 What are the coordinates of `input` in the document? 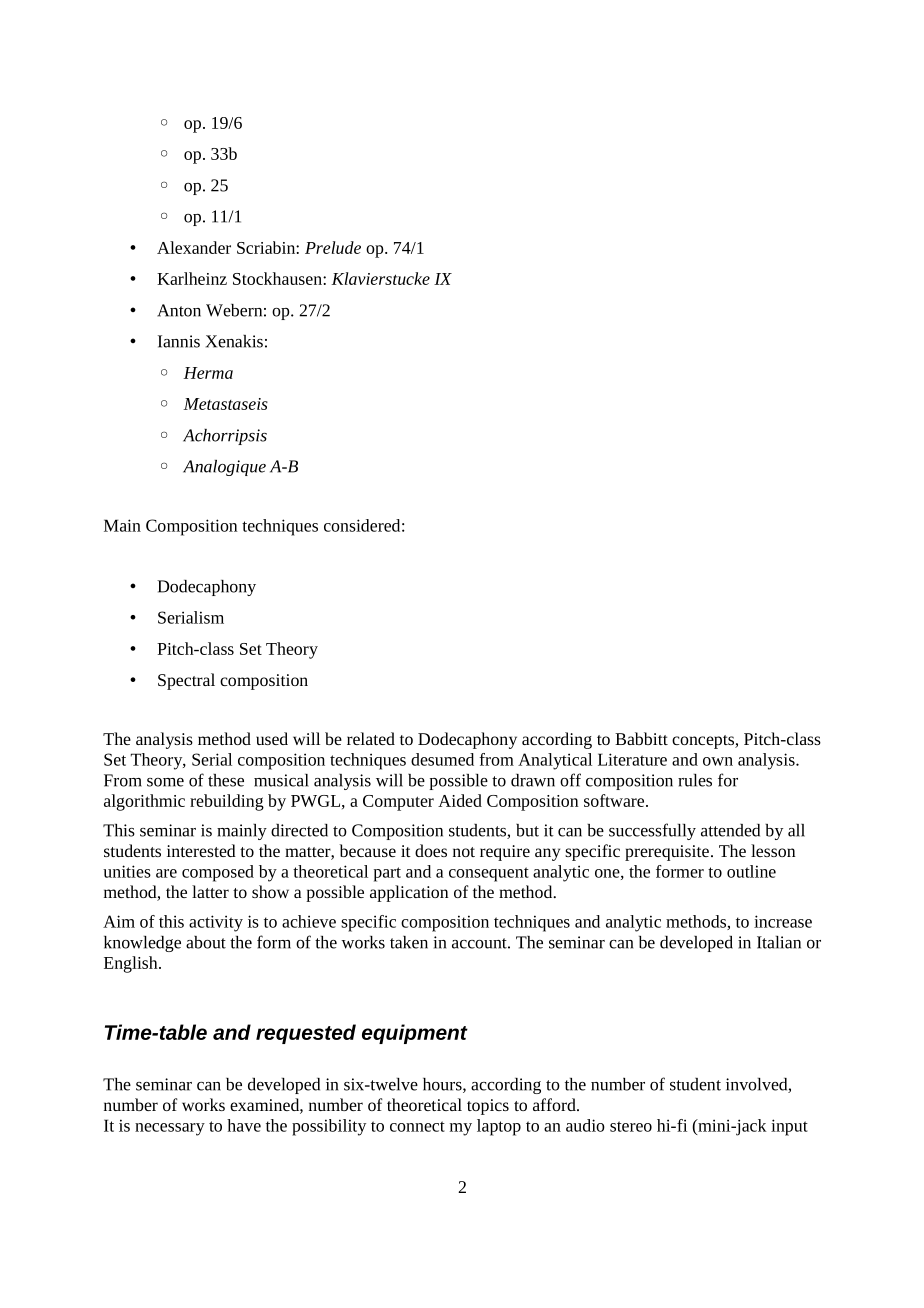 It's located at (789, 1127).
